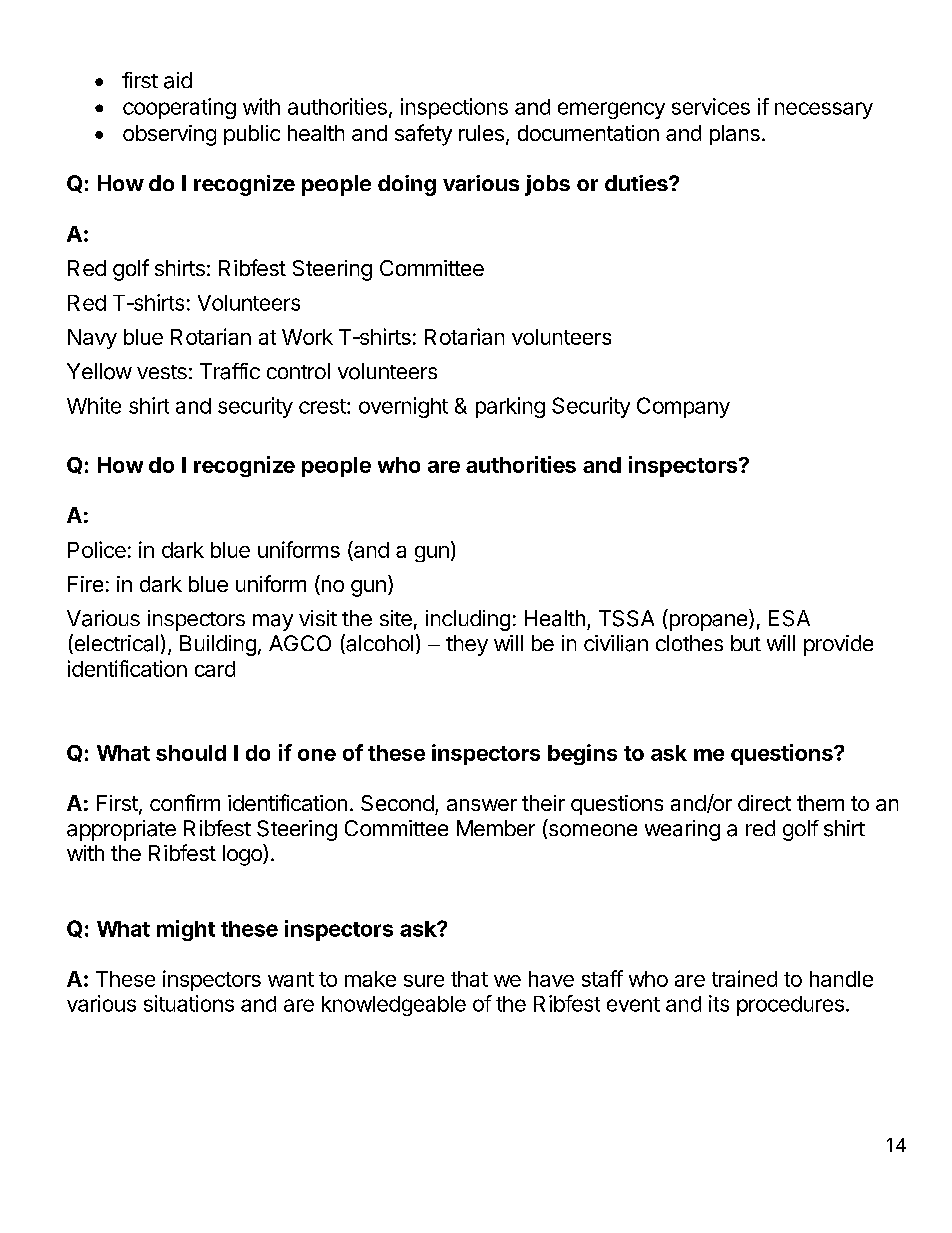 This screenshot has height=1233, width=952. I want to click on ESA, so click(789, 618).
